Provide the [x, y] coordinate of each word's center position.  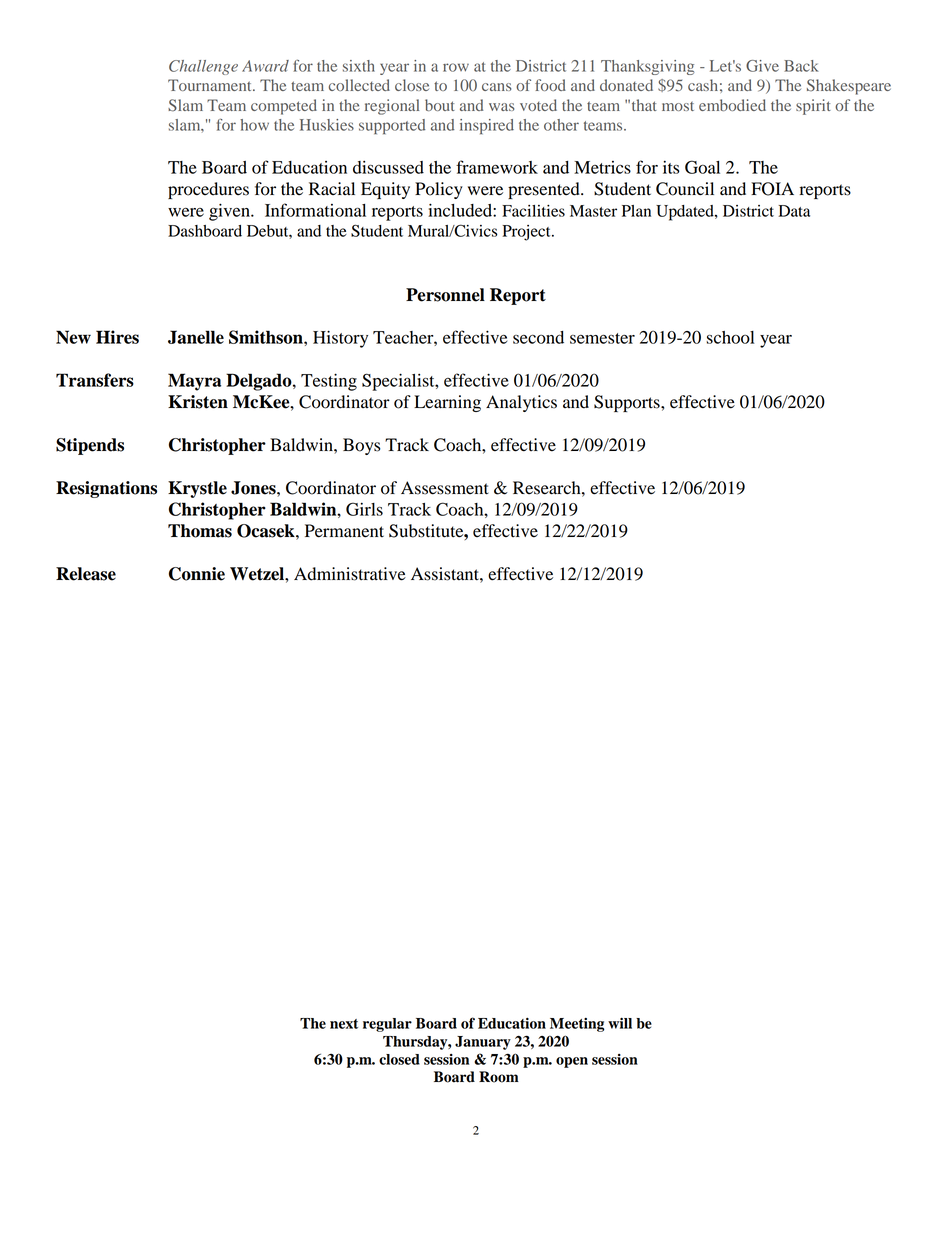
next [344, 1024]
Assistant [446, 574]
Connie [197, 574]
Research [548, 488]
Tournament [211, 85]
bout [440, 105]
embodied [732, 105]
